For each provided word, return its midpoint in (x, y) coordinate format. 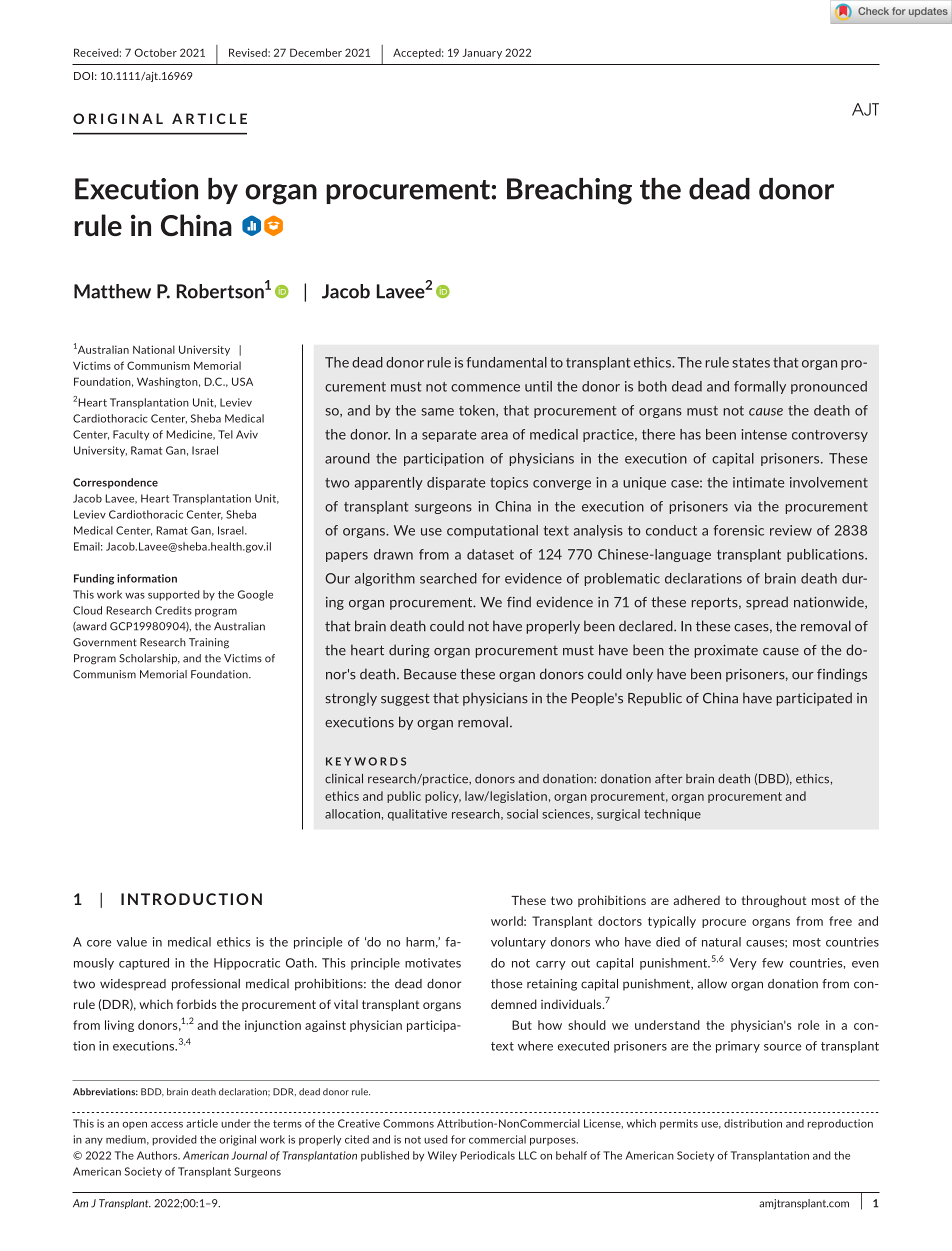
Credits (173, 610)
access (167, 1125)
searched (448, 578)
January (482, 54)
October (156, 52)
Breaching (569, 191)
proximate (726, 651)
